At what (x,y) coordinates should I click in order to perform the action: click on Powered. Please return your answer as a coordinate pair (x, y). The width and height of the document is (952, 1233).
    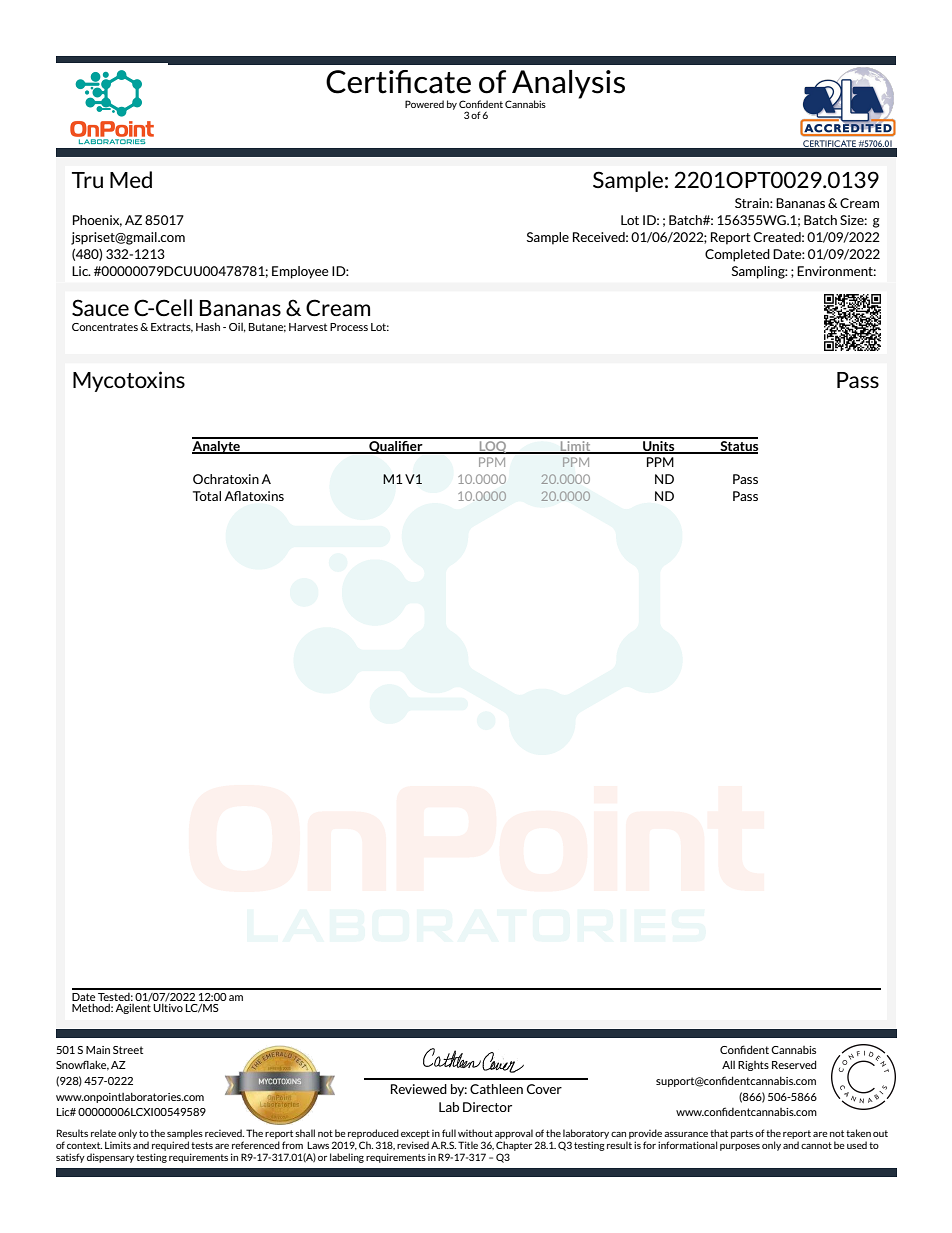
    Looking at the image, I should click on (424, 104).
